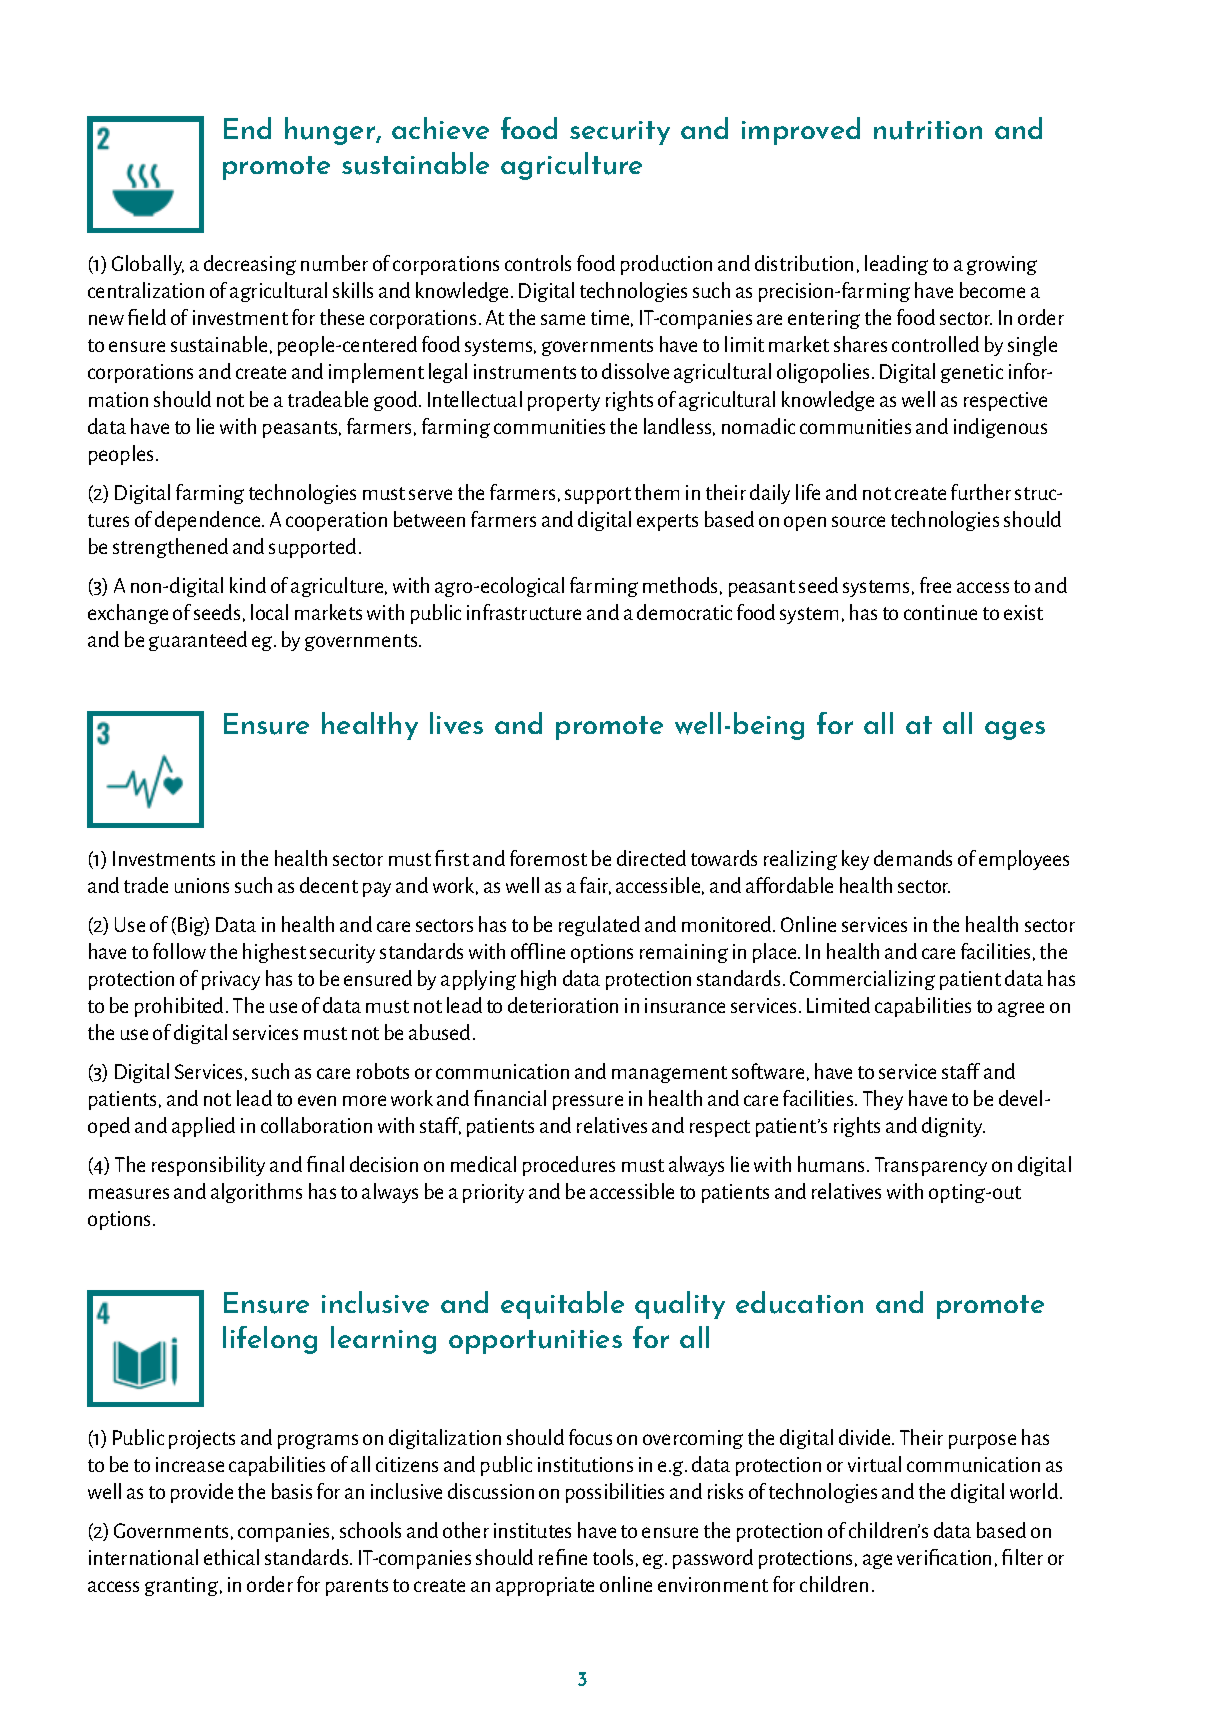 The width and height of the screenshot is (1224, 1731). What do you see at coordinates (202, 885) in the screenshot?
I see `unions` at bounding box center [202, 885].
